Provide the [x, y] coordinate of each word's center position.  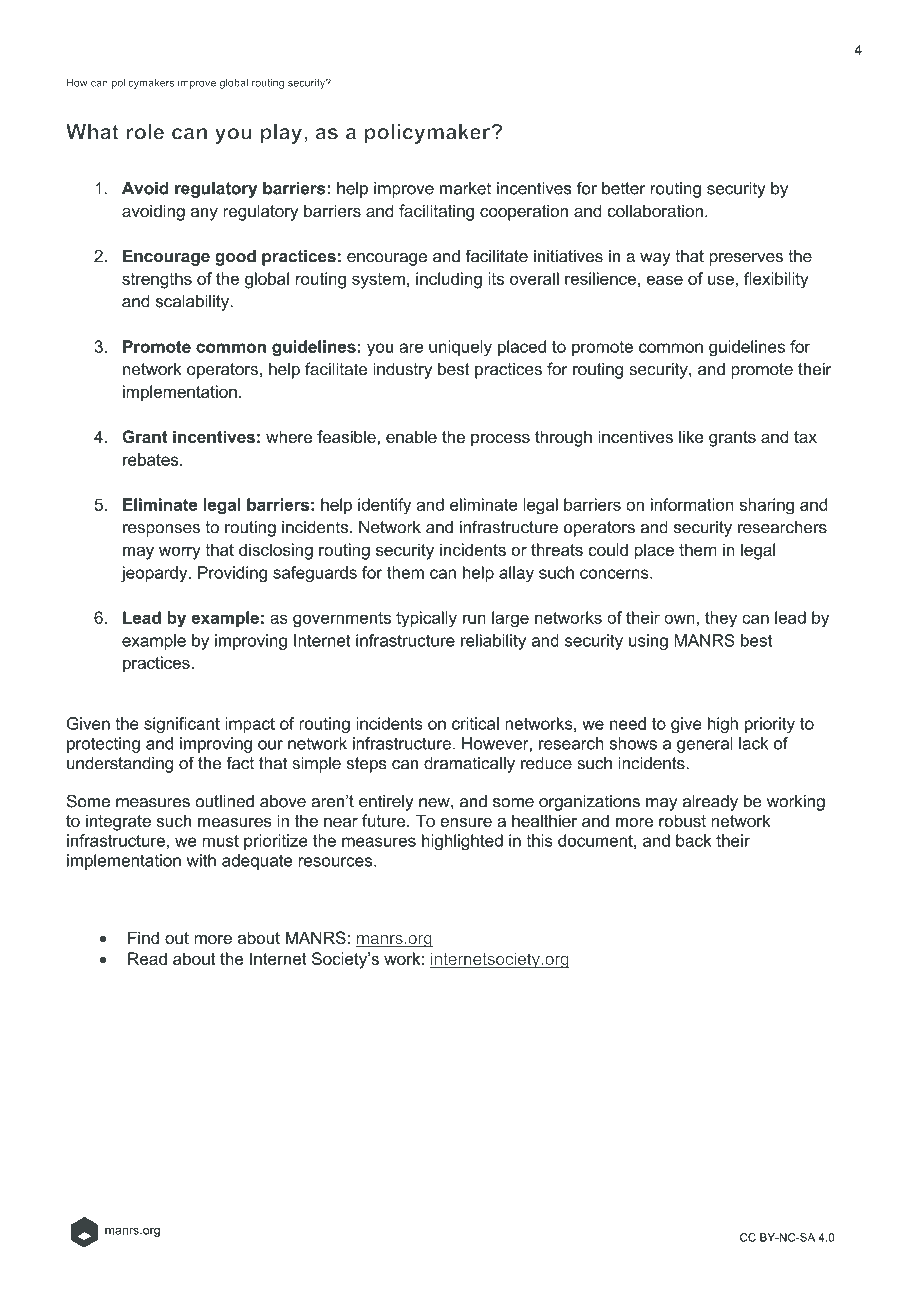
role [145, 132]
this [539, 840]
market [465, 188]
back [694, 840]
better [623, 188]
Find [143, 937]
